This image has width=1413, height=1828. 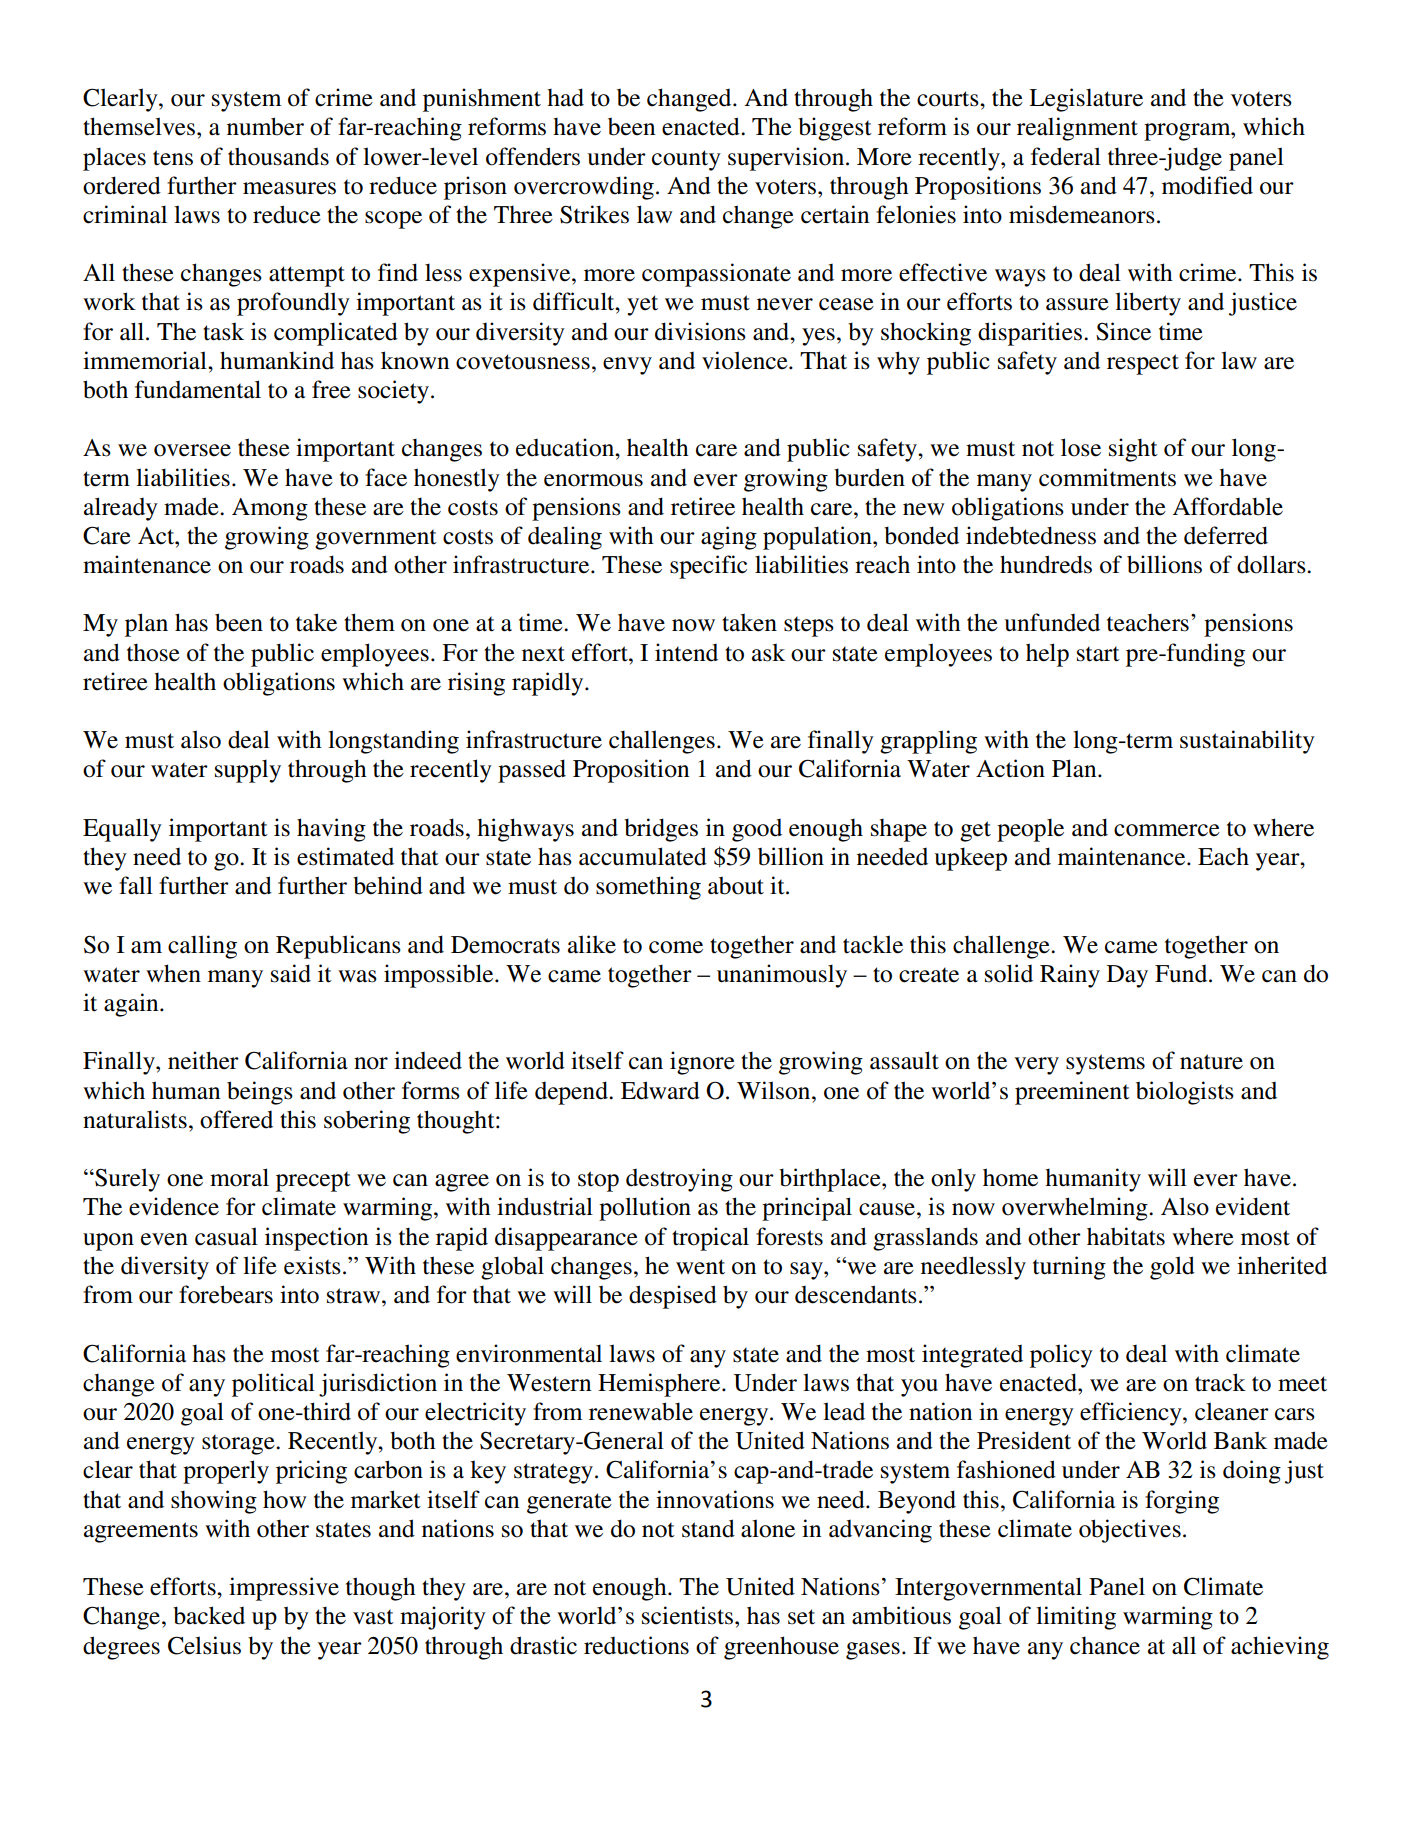 I want to click on sight, so click(x=1133, y=450).
